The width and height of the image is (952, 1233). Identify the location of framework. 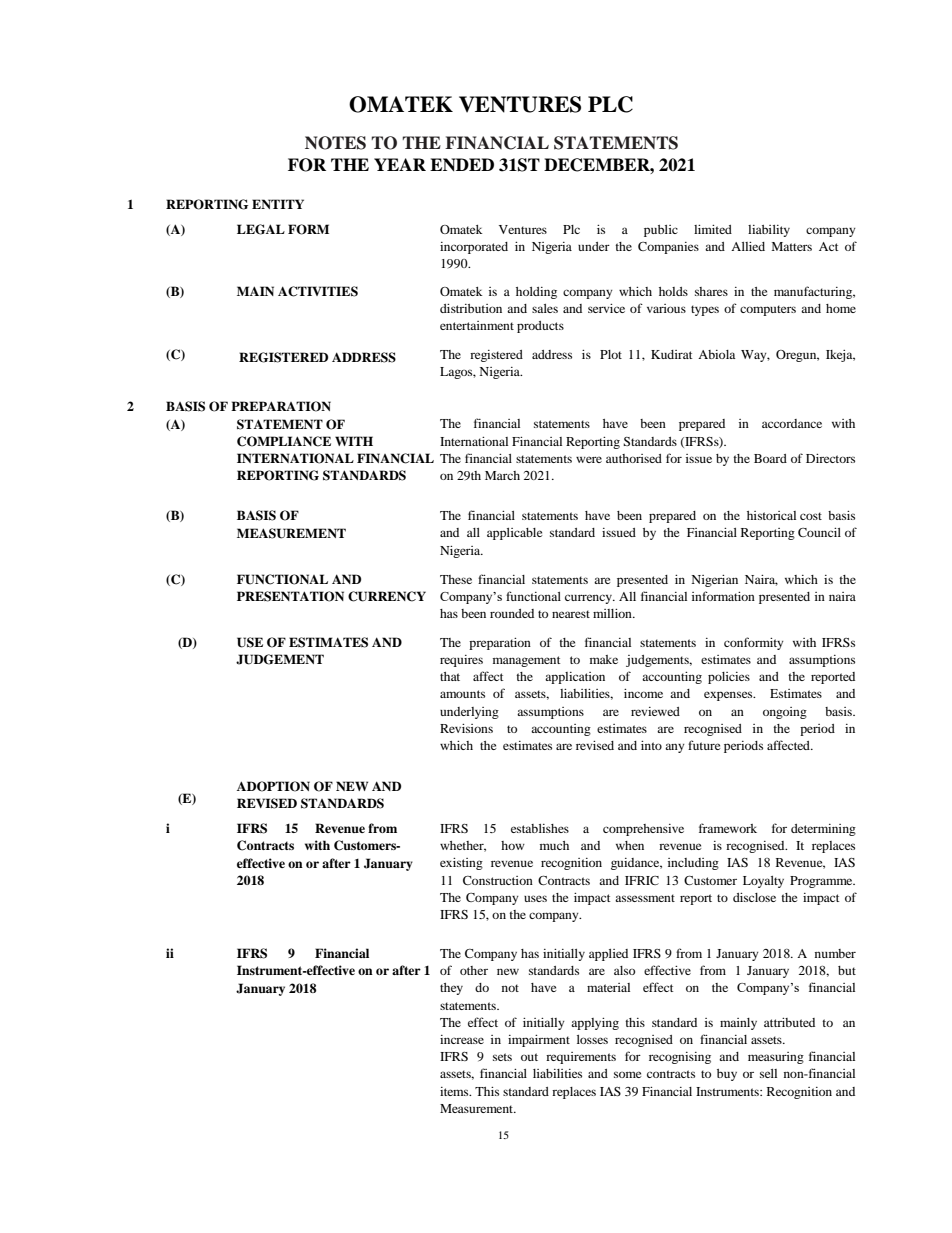
(728, 828).
